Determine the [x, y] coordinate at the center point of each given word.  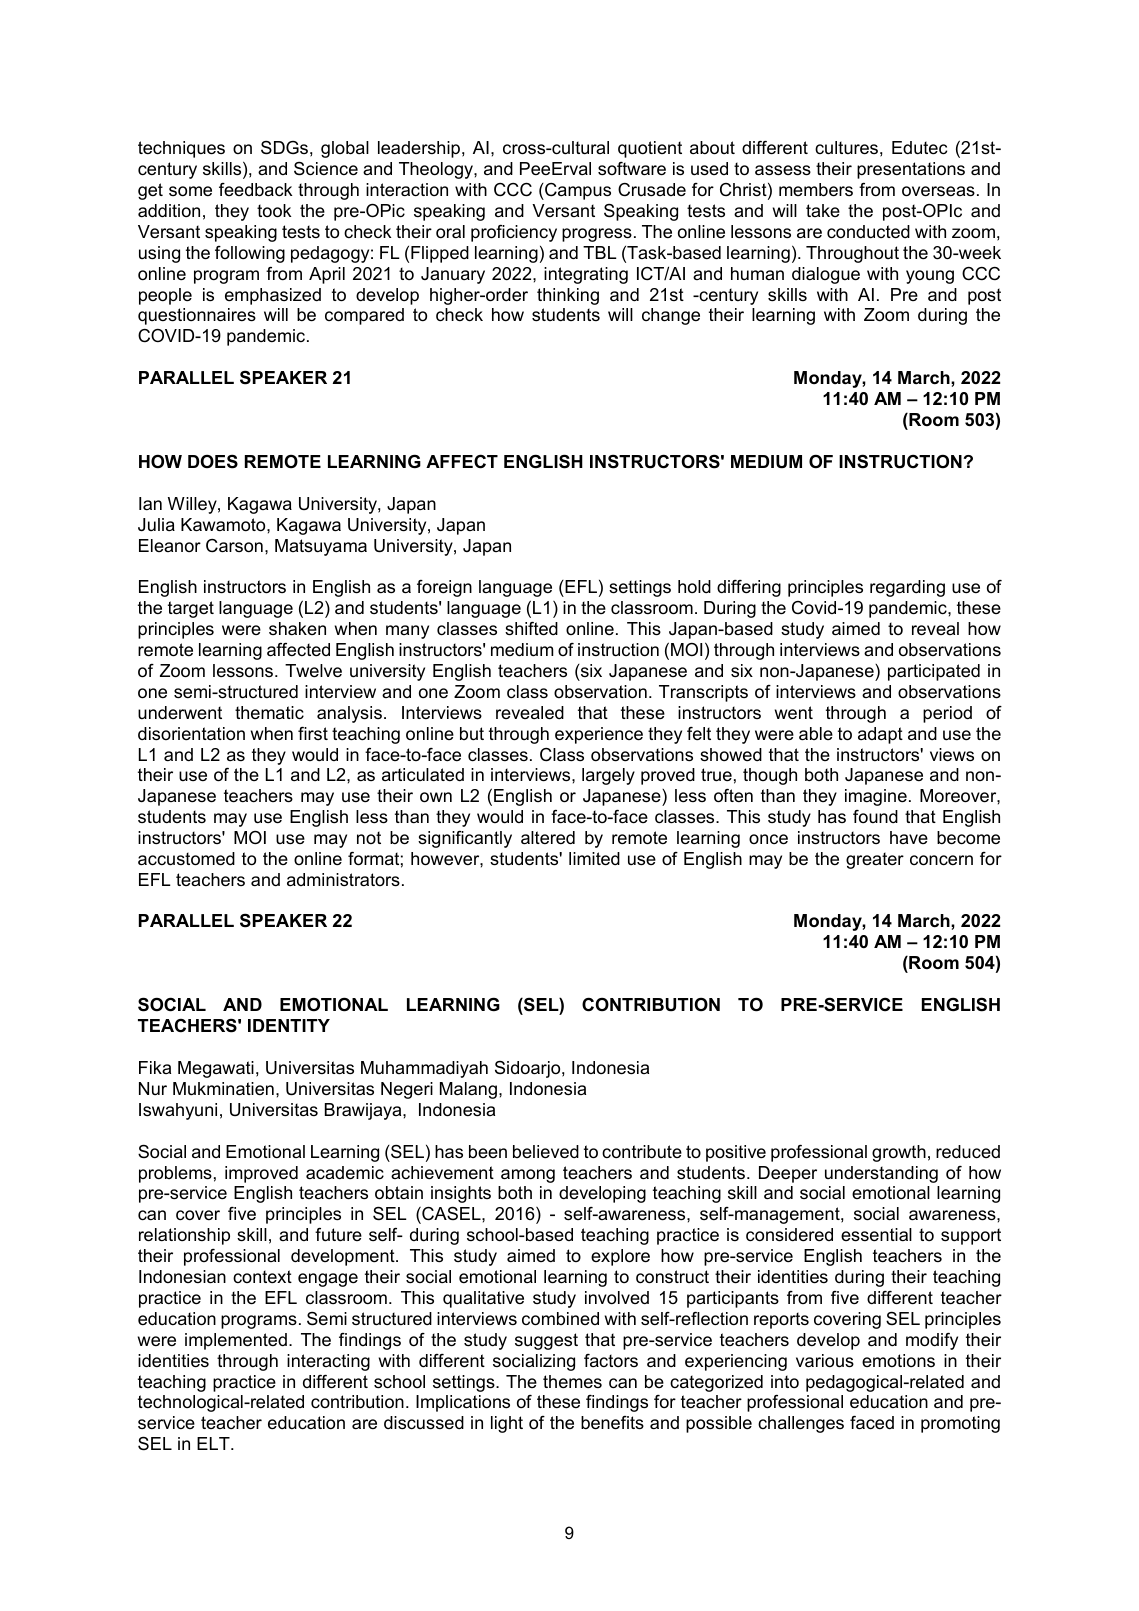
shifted [531, 629]
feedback [255, 190]
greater [875, 860]
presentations [911, 170]
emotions [898, 1360]
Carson [234, 546]
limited [594, 859]
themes [572, 1381]
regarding [907, 588]
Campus [577, 191]
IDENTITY [289, 1025]
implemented [236, 1341]
